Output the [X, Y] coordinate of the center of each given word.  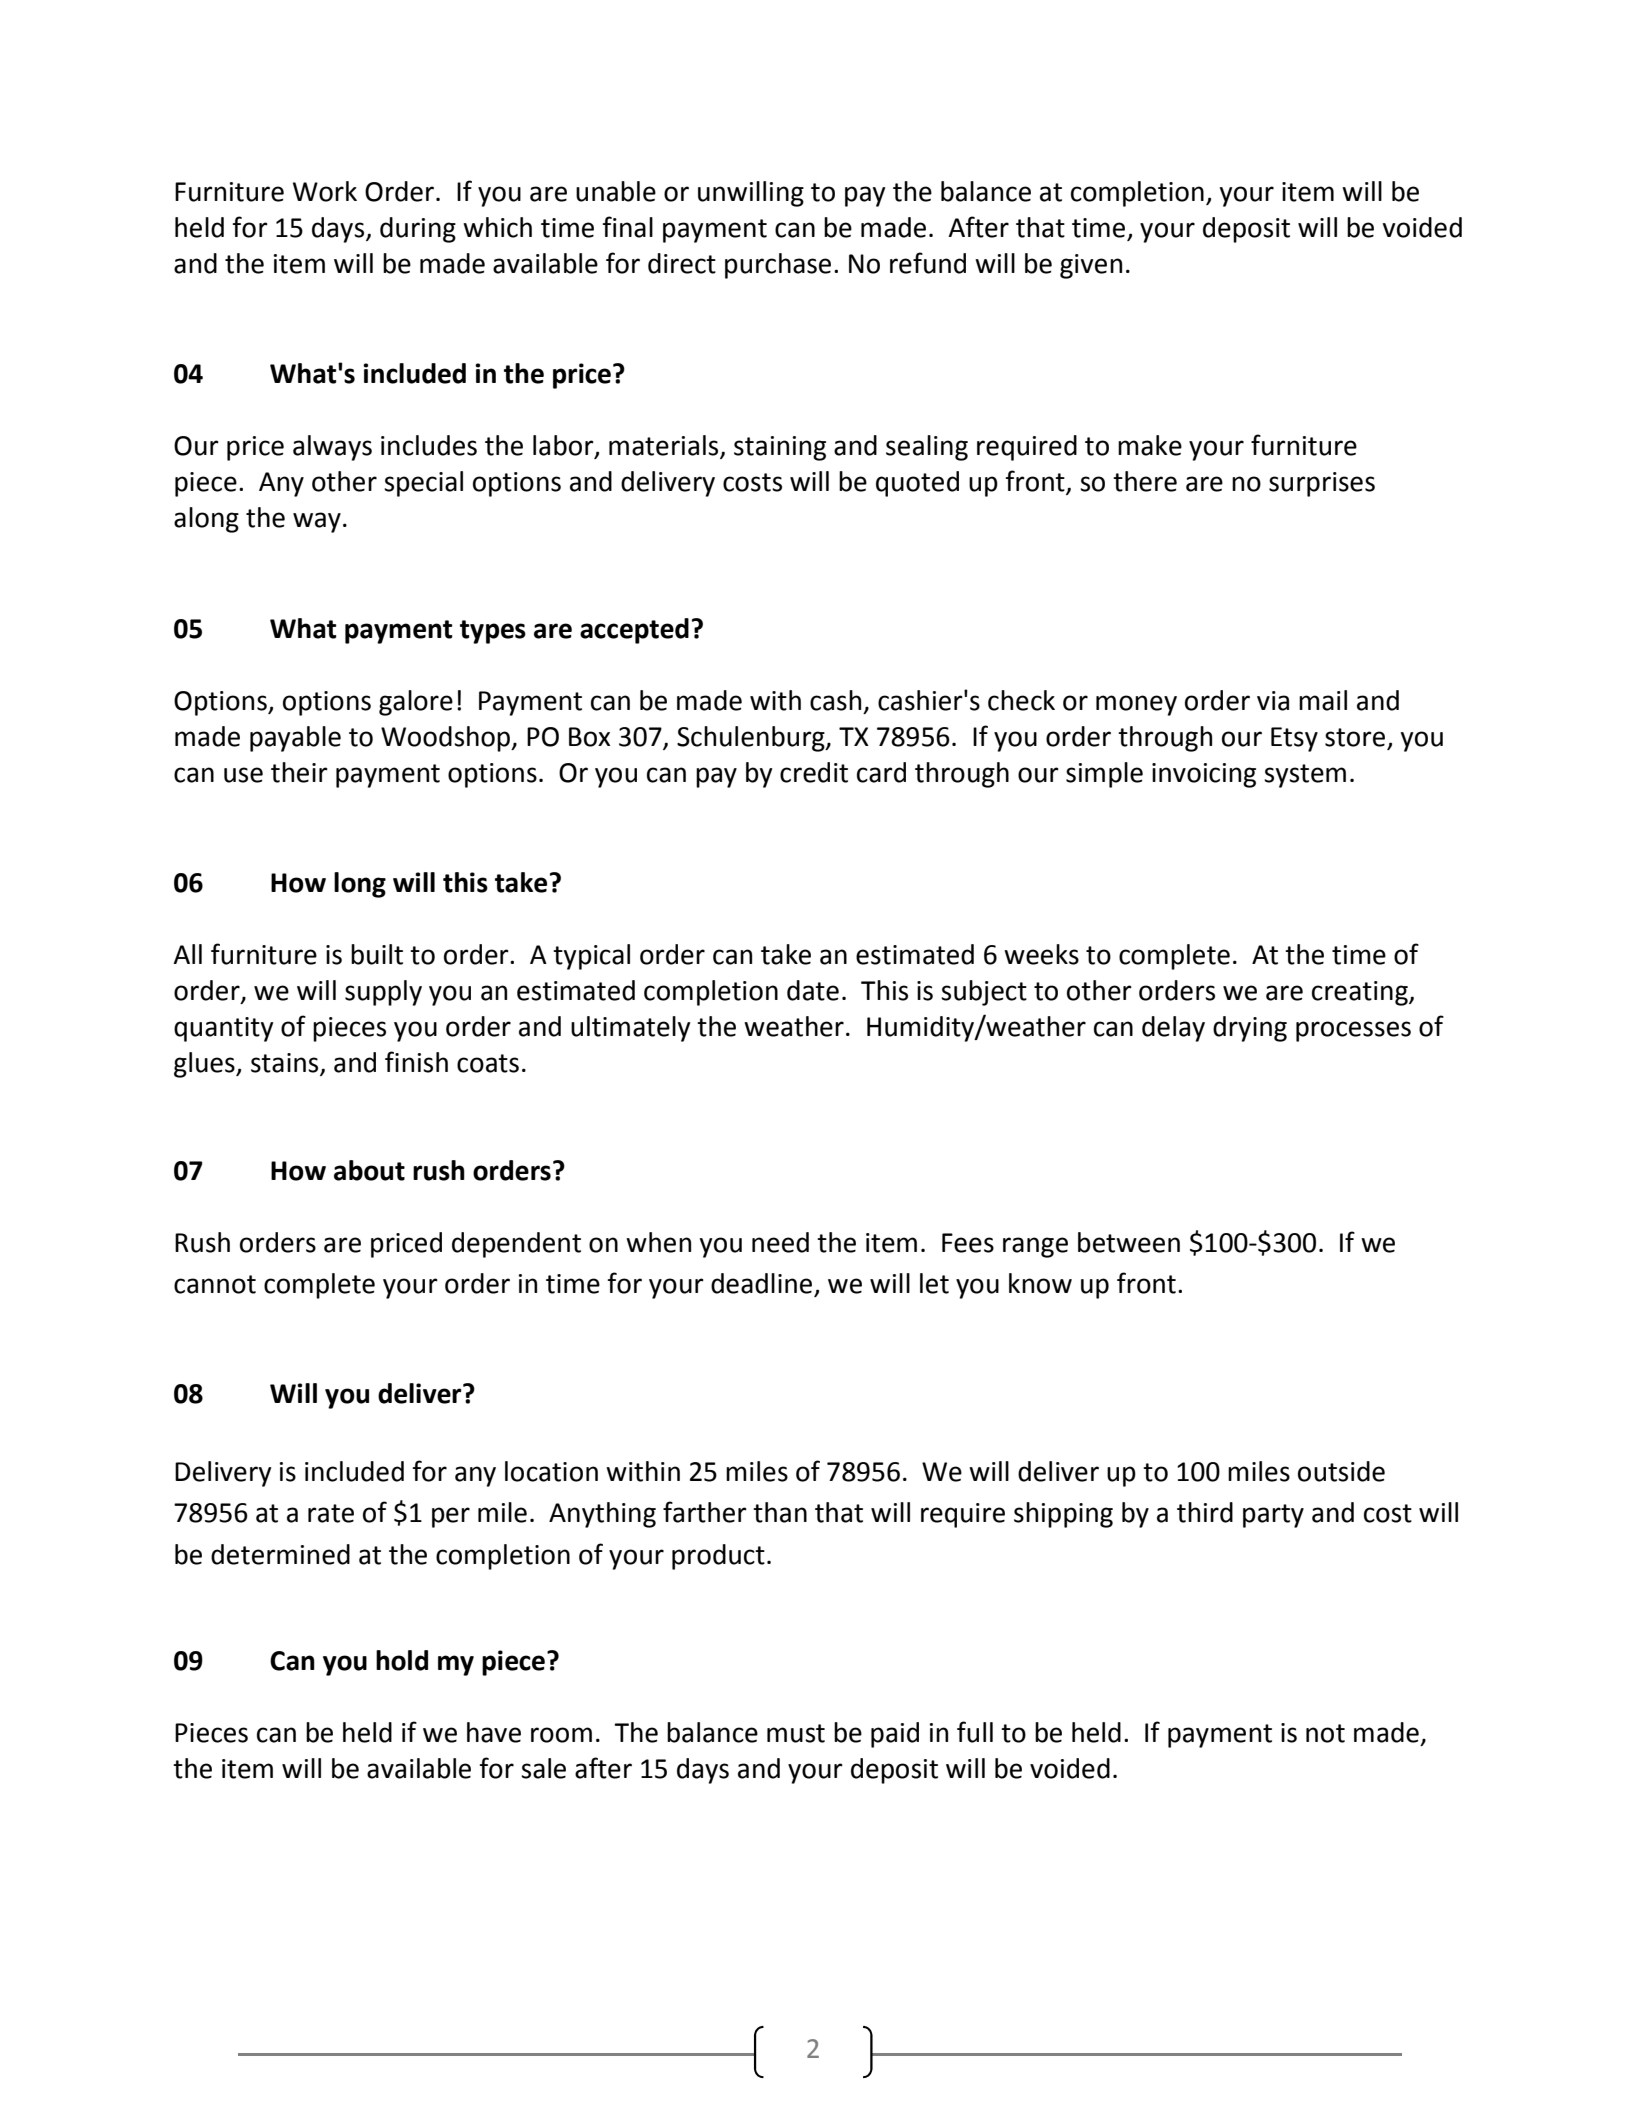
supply [383, 993]
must [796, 1733]
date [813, 990]
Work [325, 191]
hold [402, 1660]
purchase [778, 266]
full [975, 1732]
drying [1250, 1029]
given [1091, 266]
